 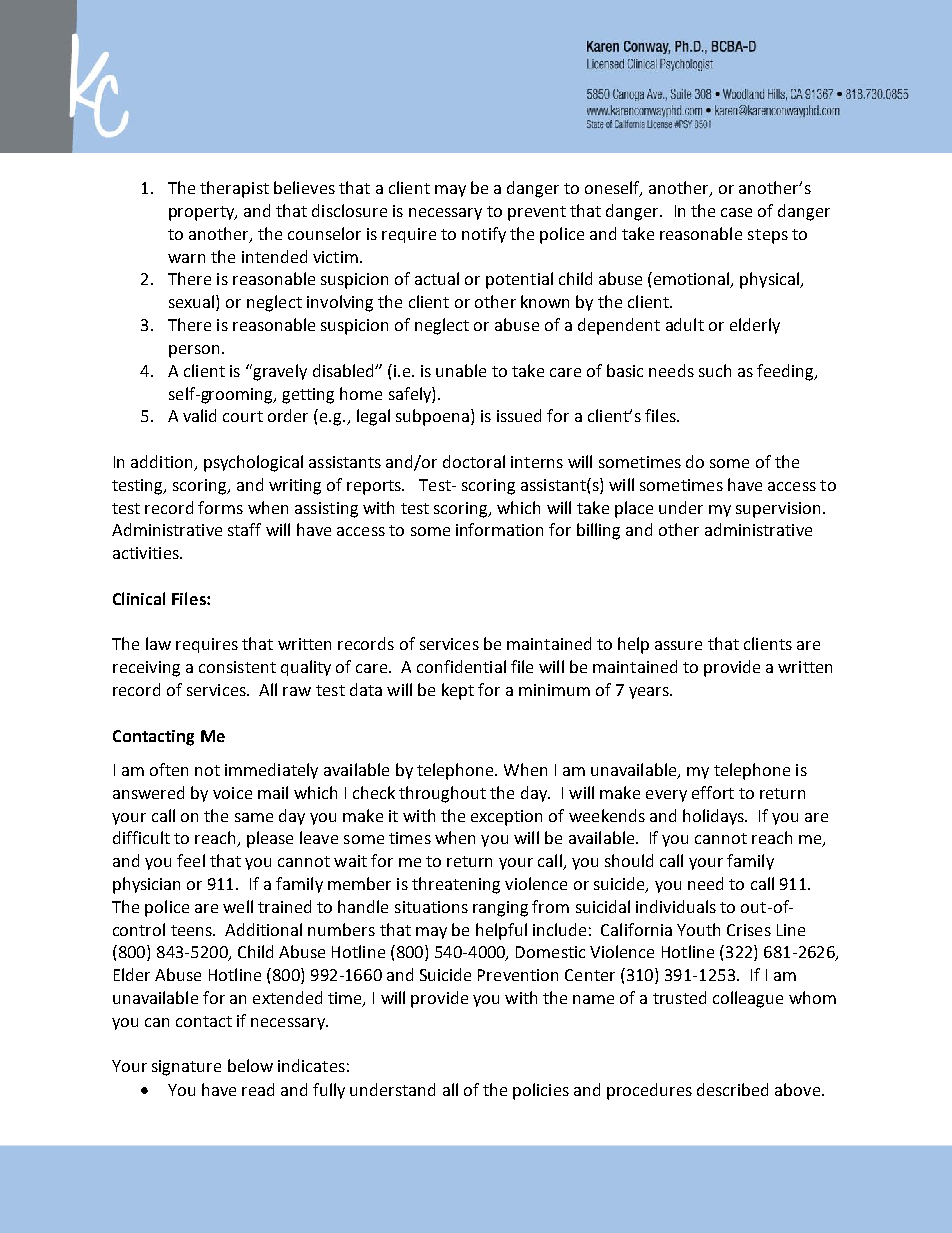 I want to click on below, so click(x=250, y=1065).
